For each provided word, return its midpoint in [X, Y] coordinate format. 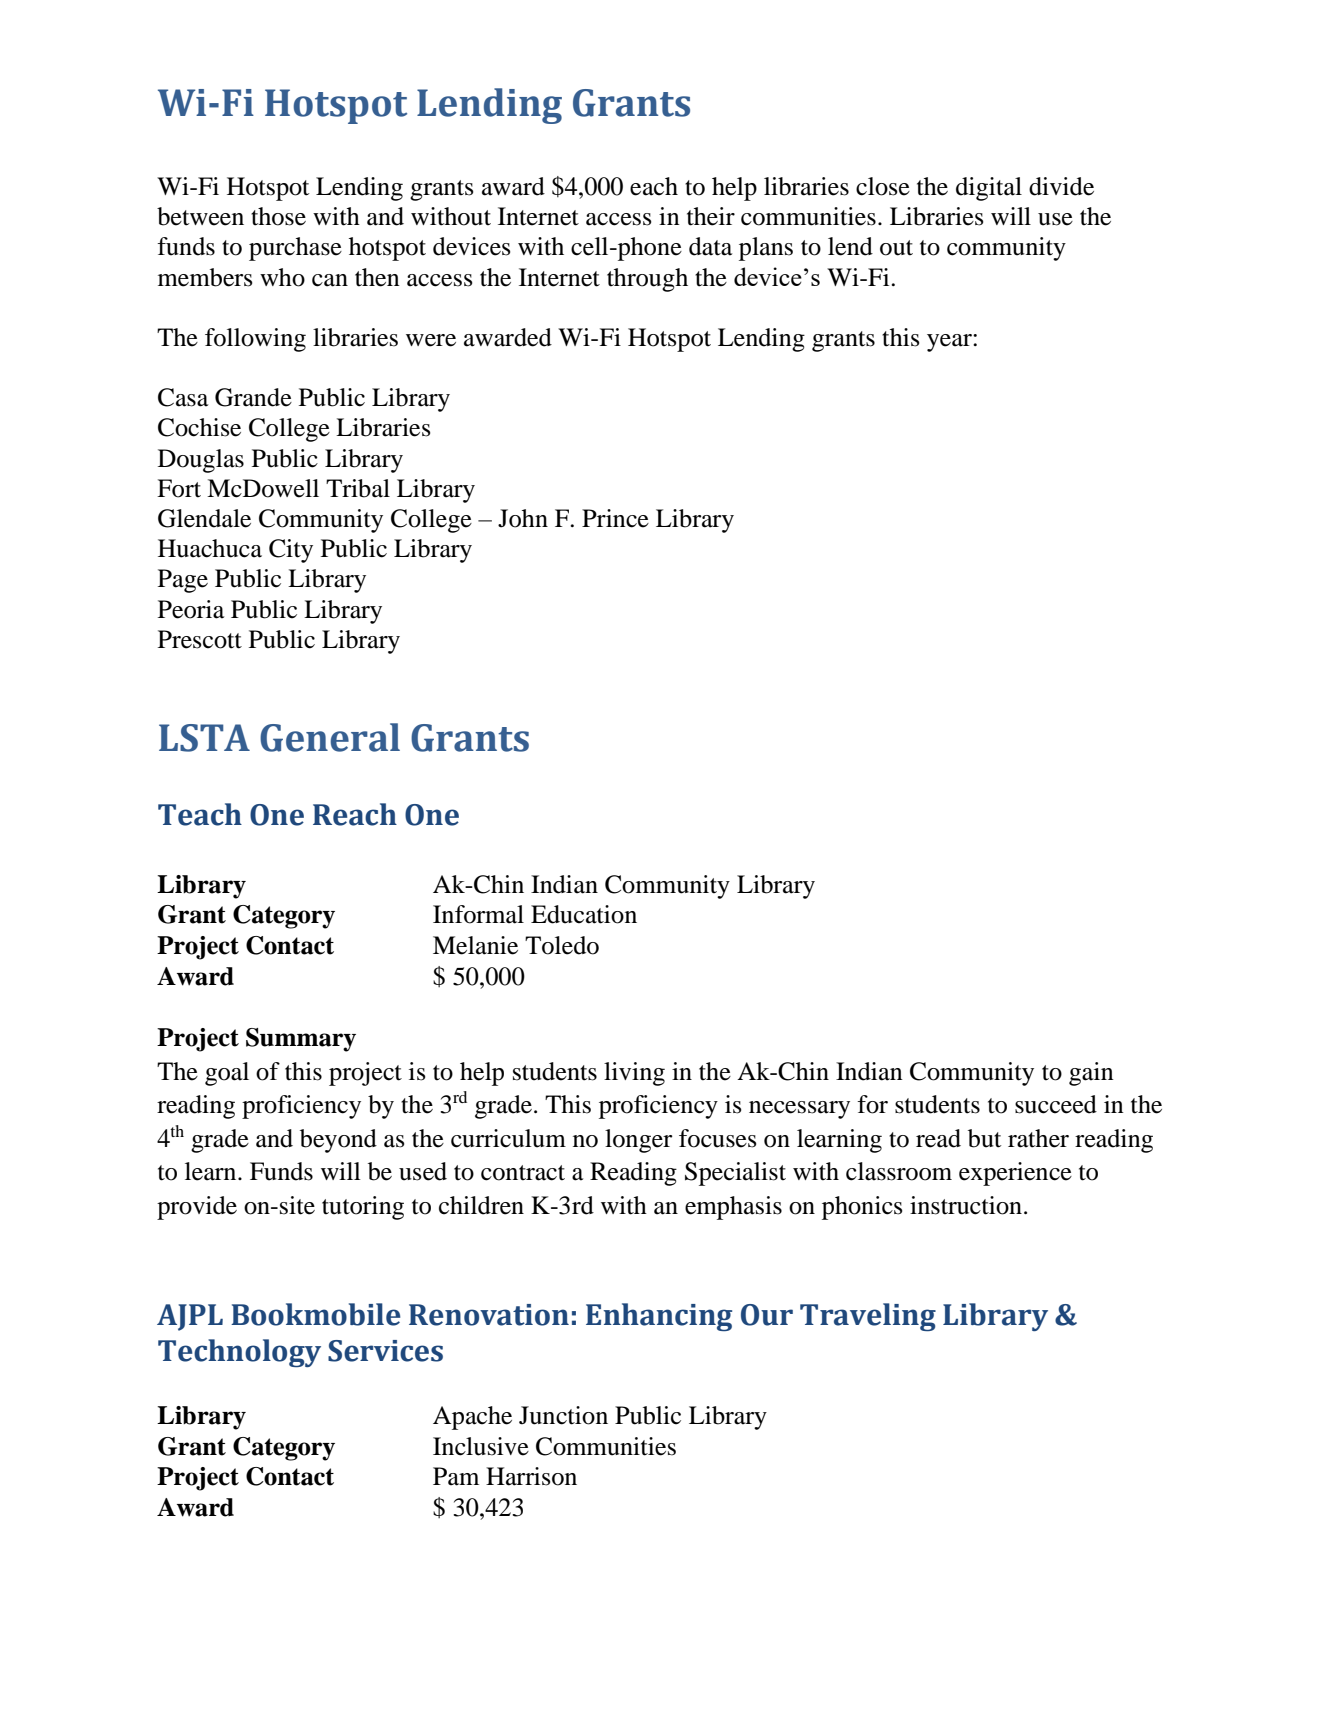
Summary [301, 1040]
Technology [239, 1353]
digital [989, 189]
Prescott [200, 639]
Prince [615, 518]
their [711, 216]
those [278, 216]
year [950, 343]
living [634, 1074]
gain [1091, 1074]
